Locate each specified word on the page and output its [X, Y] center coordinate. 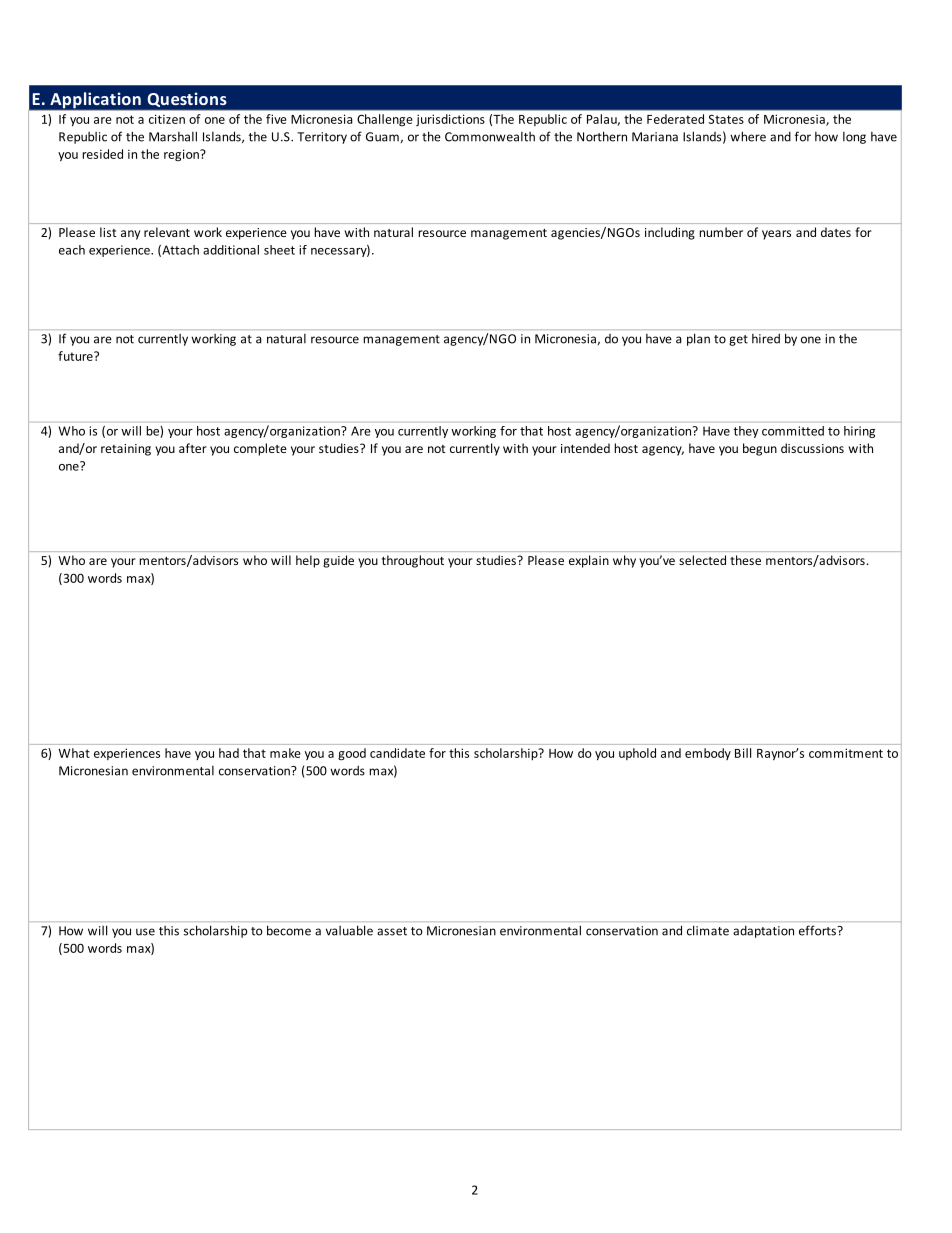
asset [392, 931]
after [193, 448]
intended [585, 448]
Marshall [173, 136]
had [229, 753]
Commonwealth [490, 137]
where [748, 136]
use [145, 932]
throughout [413, 561]
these [745, 560]
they [746, 432]
